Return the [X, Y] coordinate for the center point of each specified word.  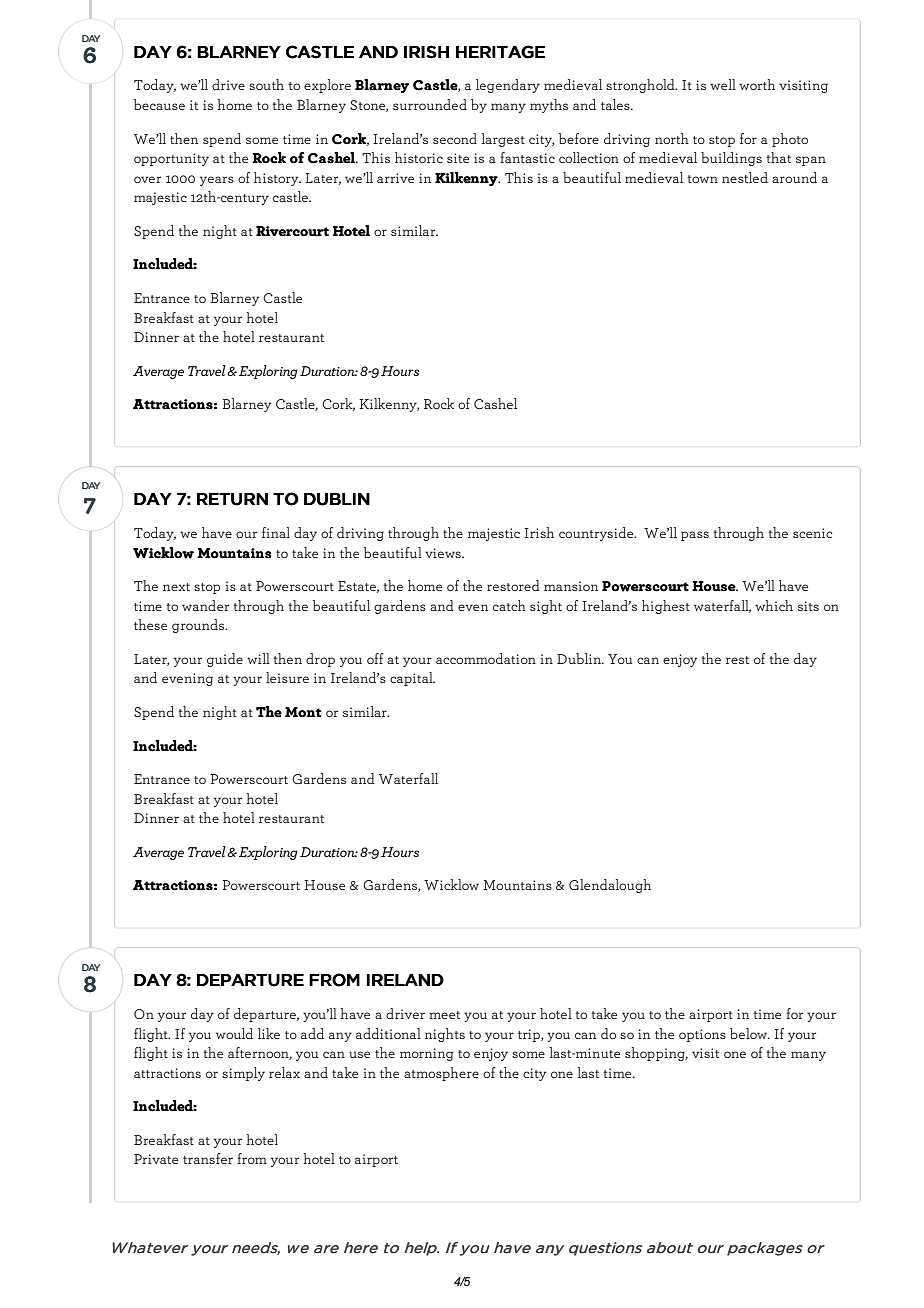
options [702, 1035]
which [774, 605]
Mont [303, 712]
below [750, 1033]
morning [427, 1054]
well [723, 84]
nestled [745, 177]
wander [205, 605]
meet [444, 1015]
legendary [508, 86]
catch [509, 605]
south [266, 84]
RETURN [232, 499]
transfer [208, 1158]
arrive [395, 178]
